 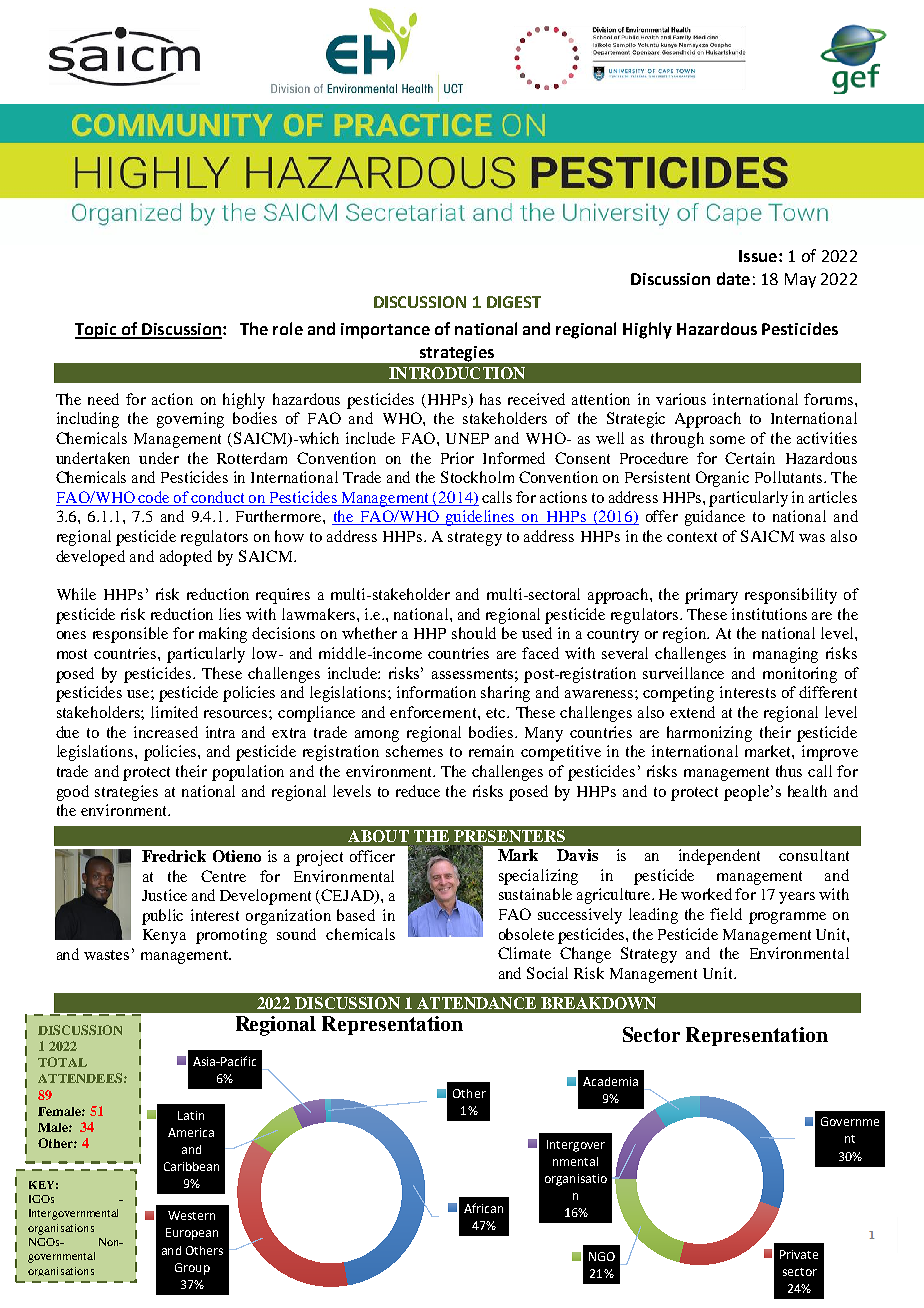 I want to click on date, so click(x=733, y=278).
